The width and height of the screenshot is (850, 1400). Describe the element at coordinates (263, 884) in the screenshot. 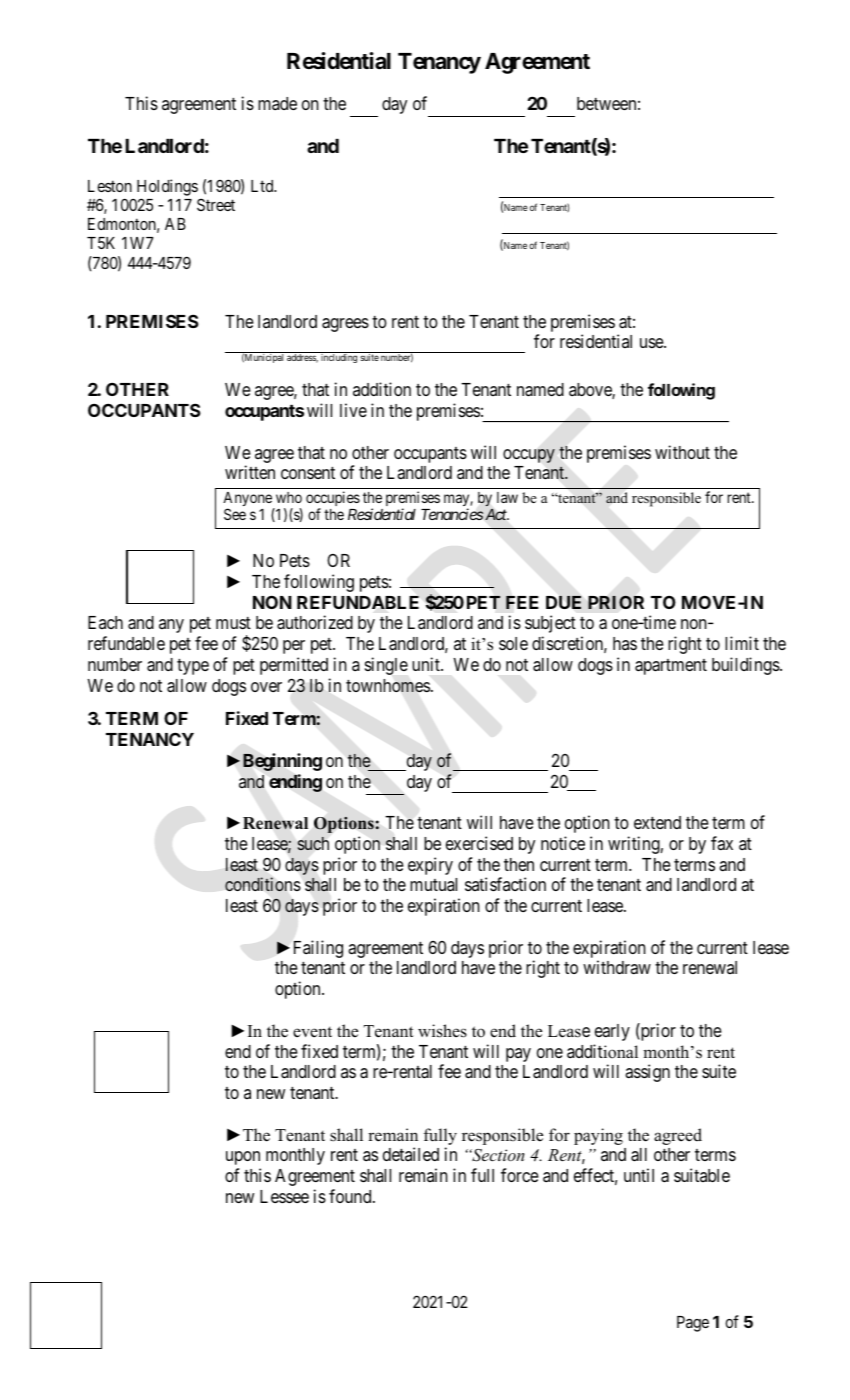

I see `conditions` at that location.
